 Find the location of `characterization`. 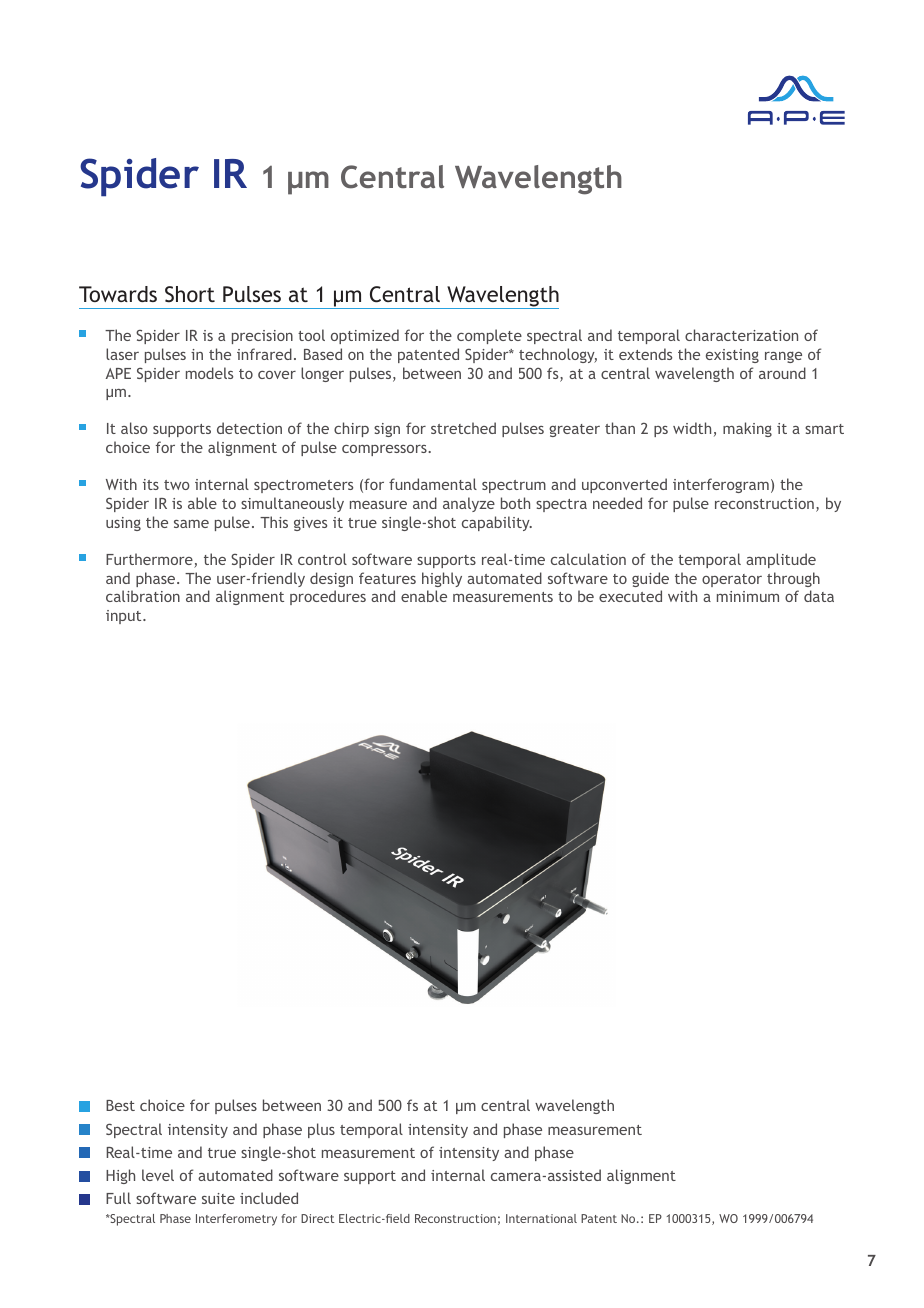

characterization is located at coordinates (741, 335).
